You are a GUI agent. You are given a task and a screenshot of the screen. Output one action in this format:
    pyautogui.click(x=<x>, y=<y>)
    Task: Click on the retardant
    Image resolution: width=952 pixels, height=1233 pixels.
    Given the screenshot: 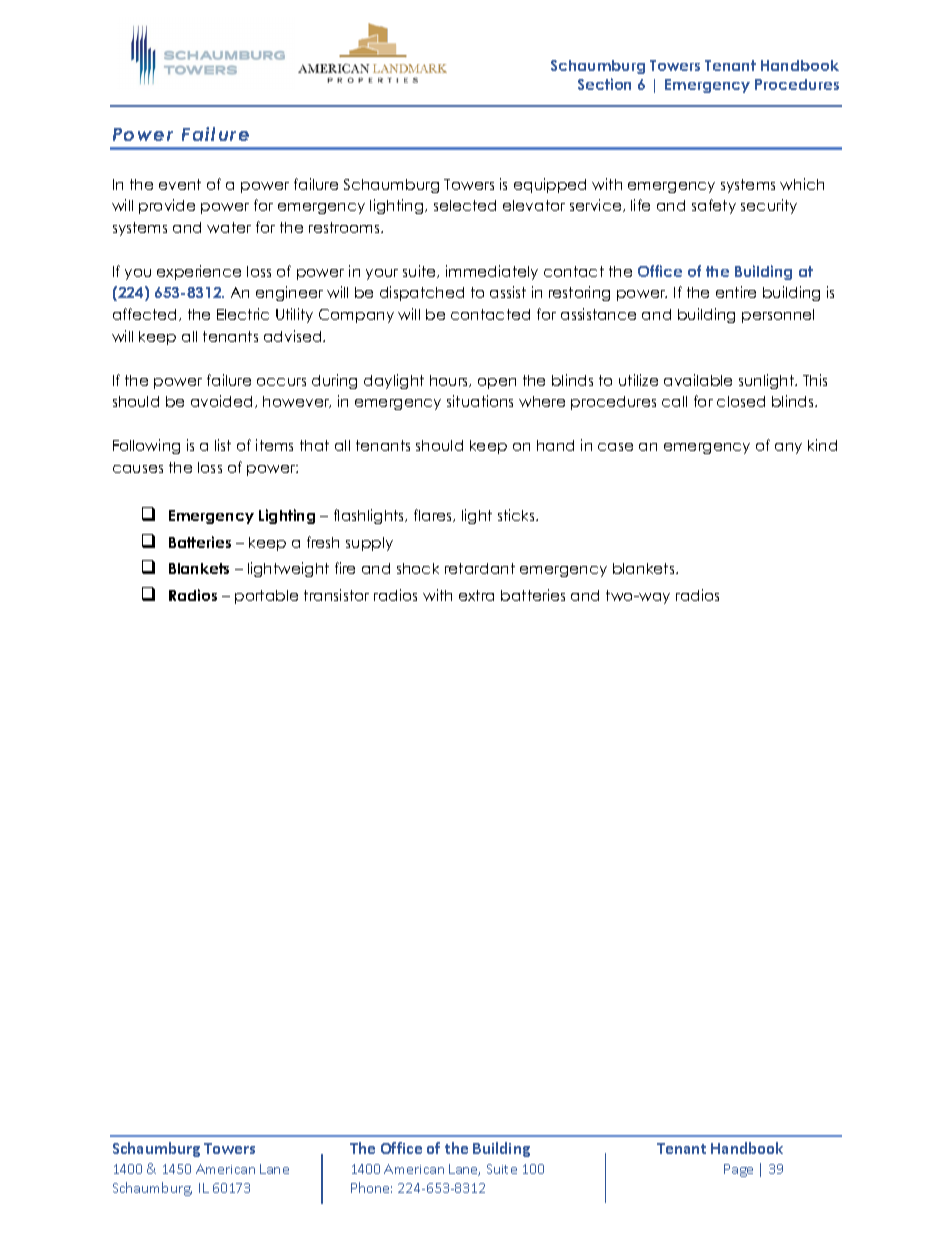 What is the action you would take?
    pyautogui.click(x=480, y=568)
